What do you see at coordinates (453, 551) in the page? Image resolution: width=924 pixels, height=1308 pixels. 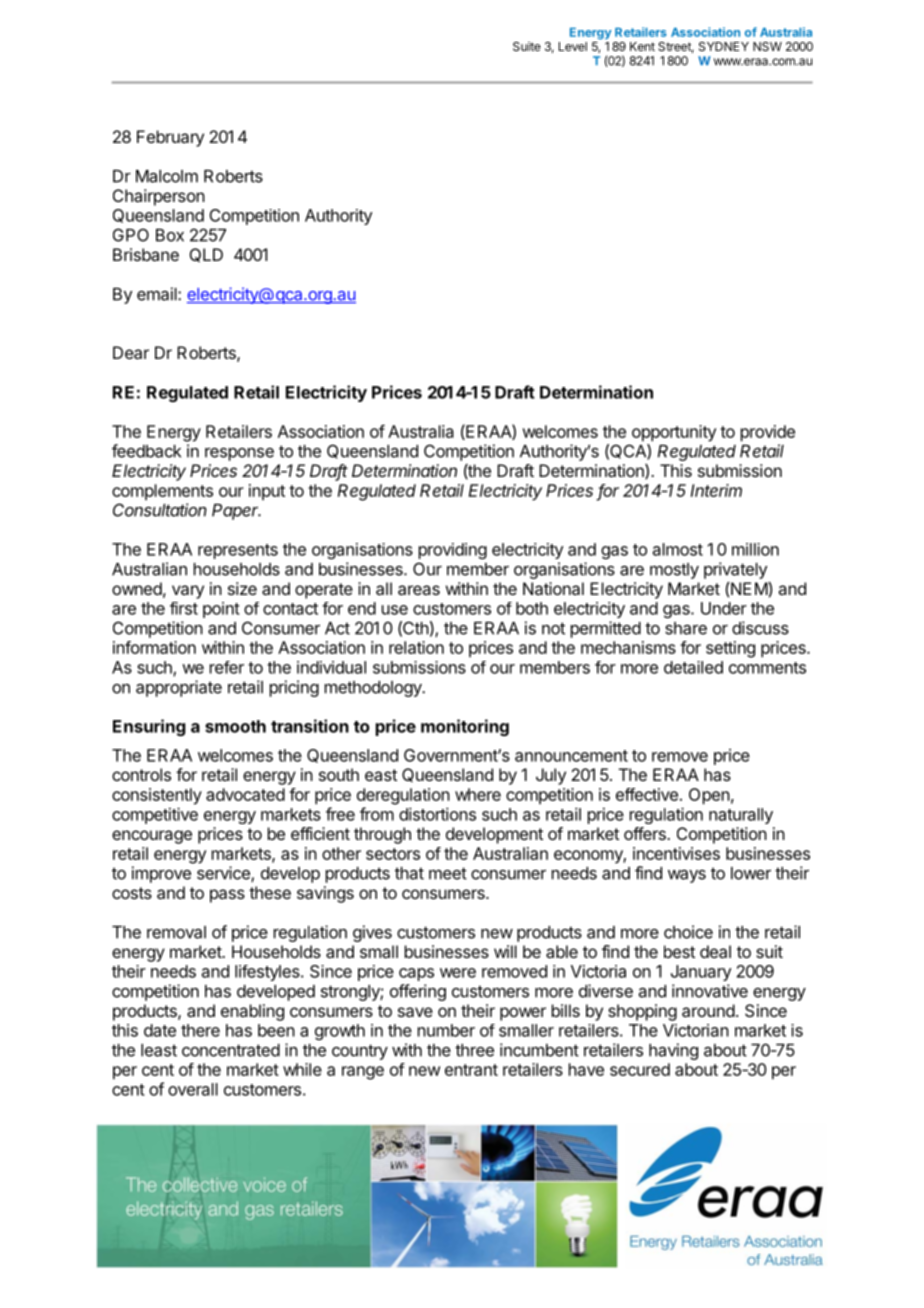 I see `providing` at bounding box center [453, 551].
